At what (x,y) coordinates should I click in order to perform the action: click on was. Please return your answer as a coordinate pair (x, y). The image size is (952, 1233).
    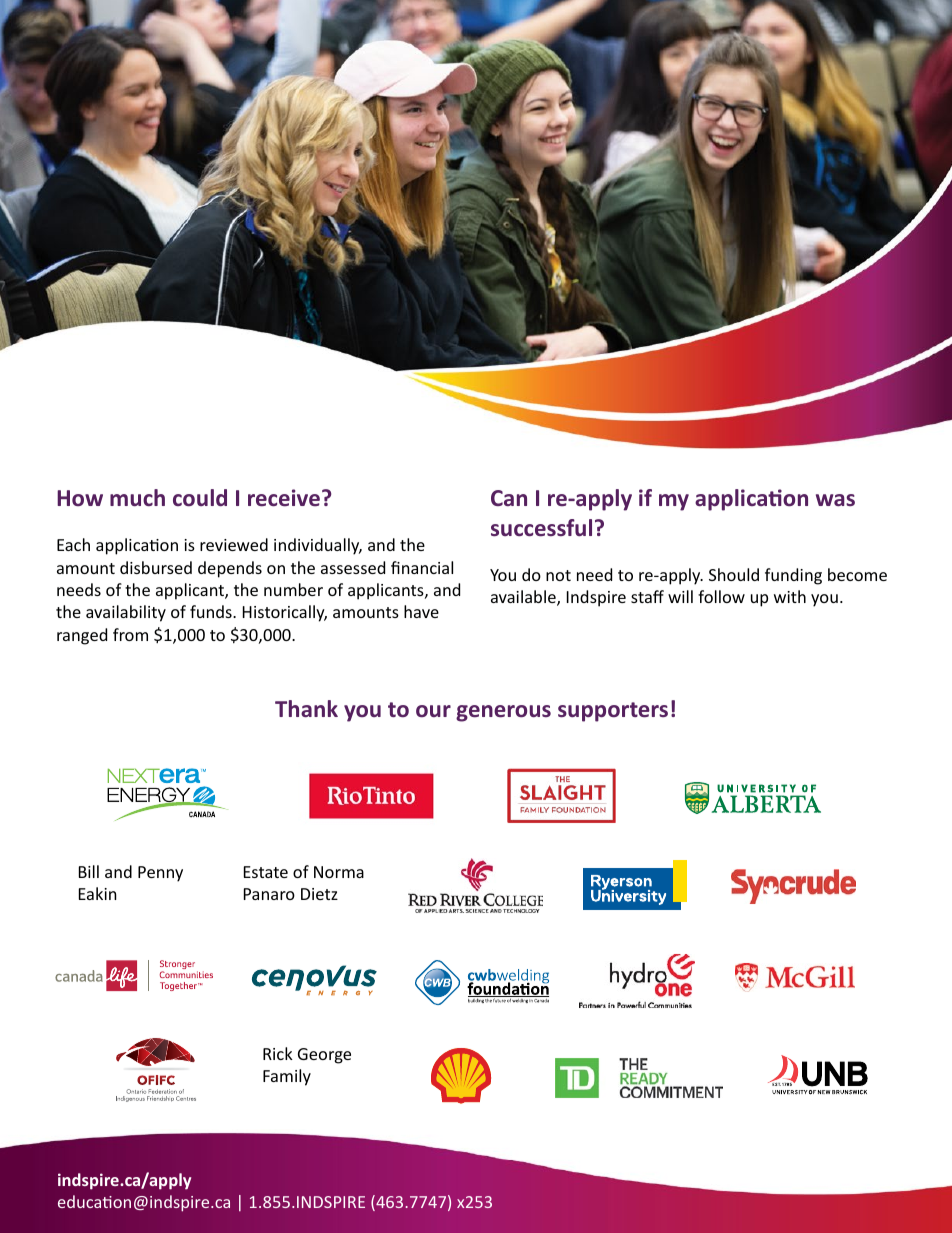
    Looking at the image, I should click on (835, 500).
